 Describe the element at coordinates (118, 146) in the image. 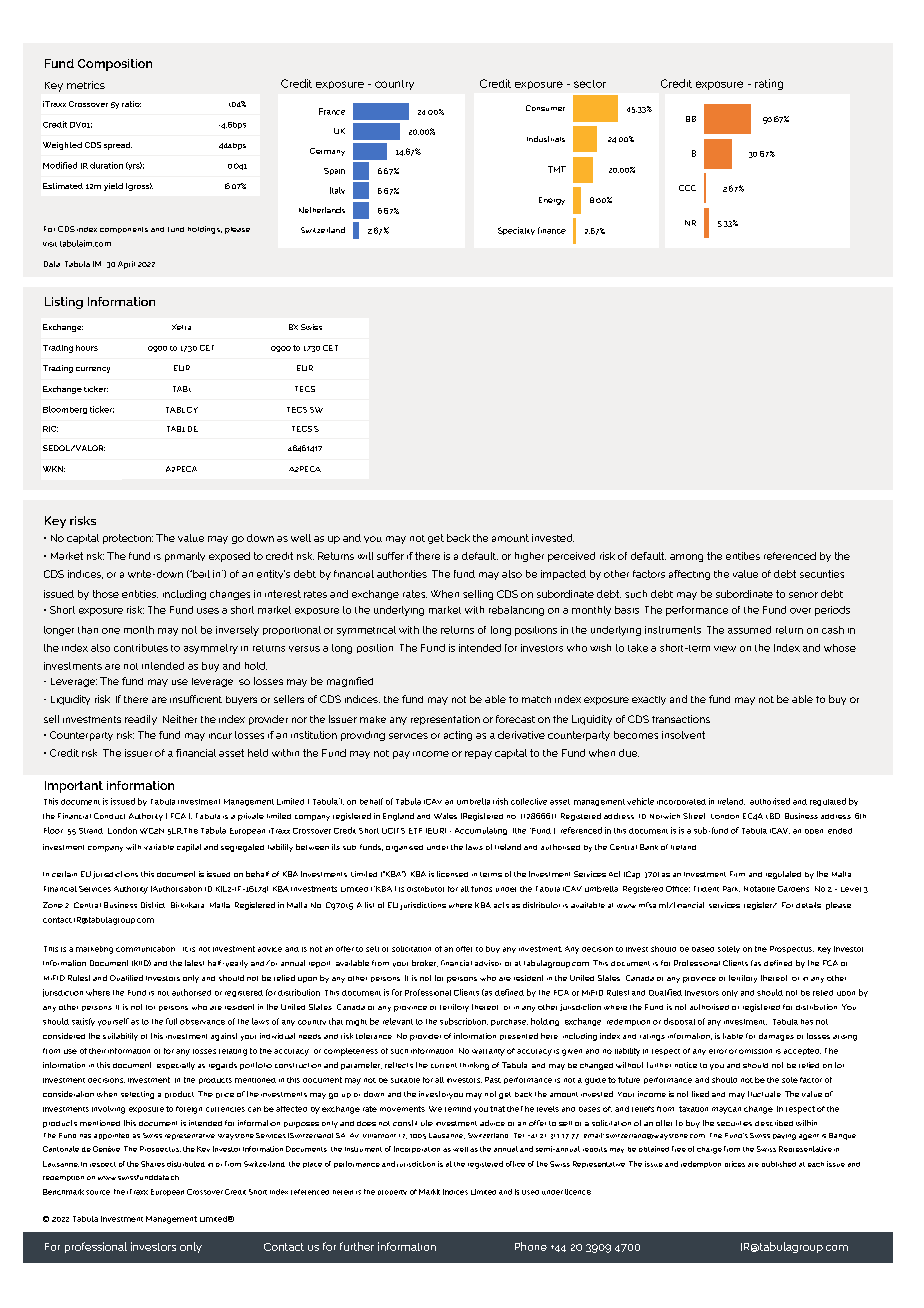

I see `spread` at that location.
